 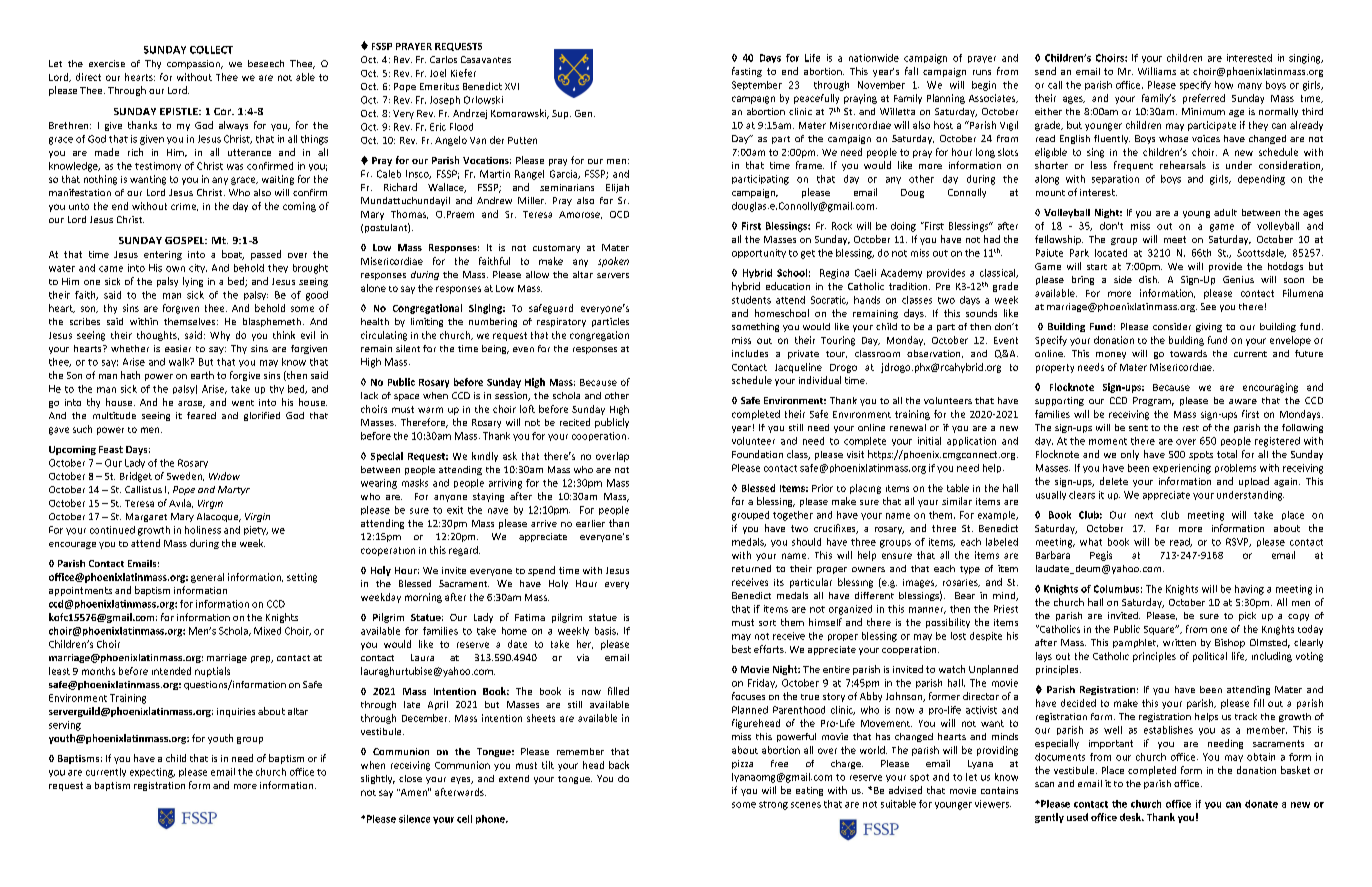 I want to click on towards, so click(x=1188, y=353).
